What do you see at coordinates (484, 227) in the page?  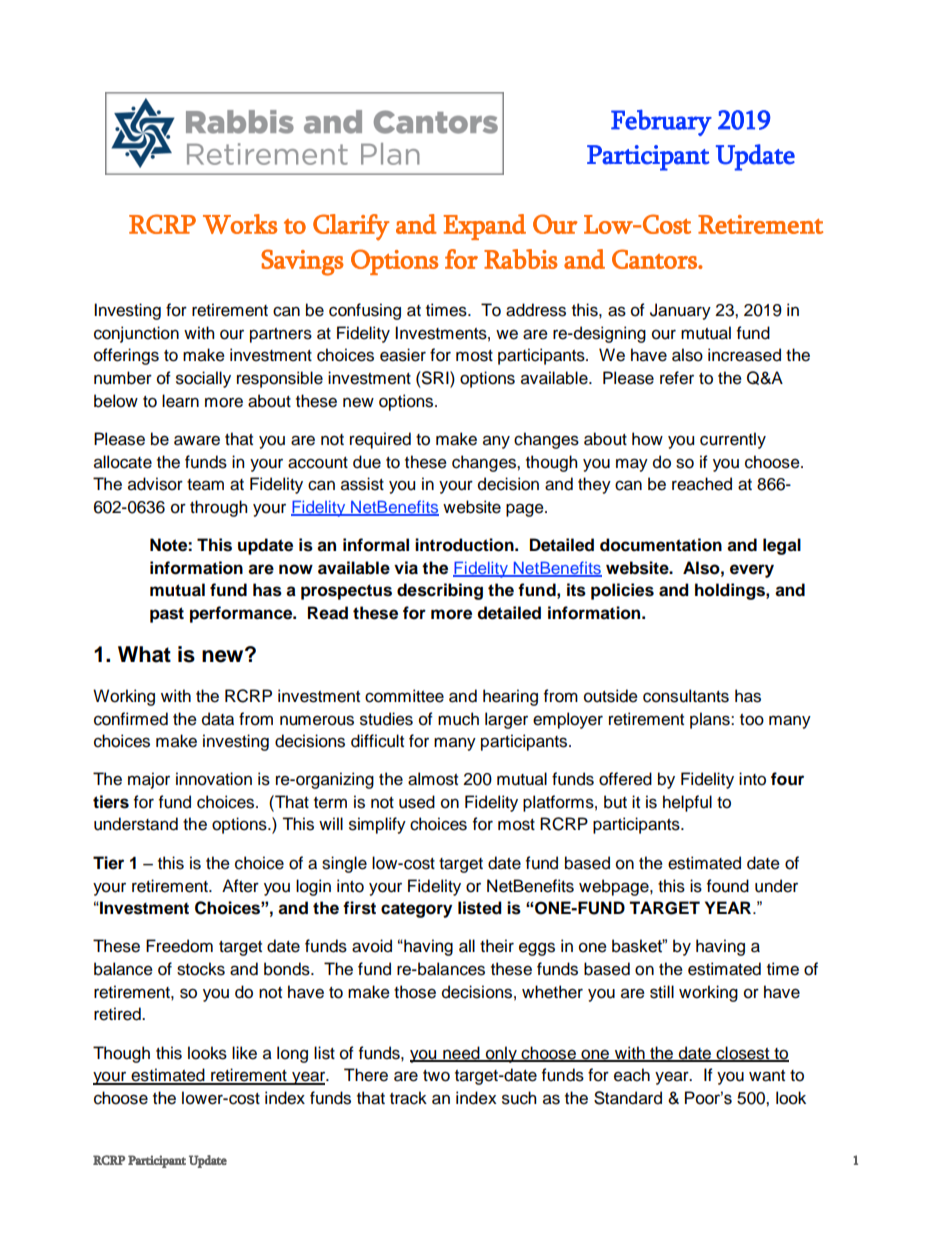 I see `Expand` at bounding box center [484, 227].
